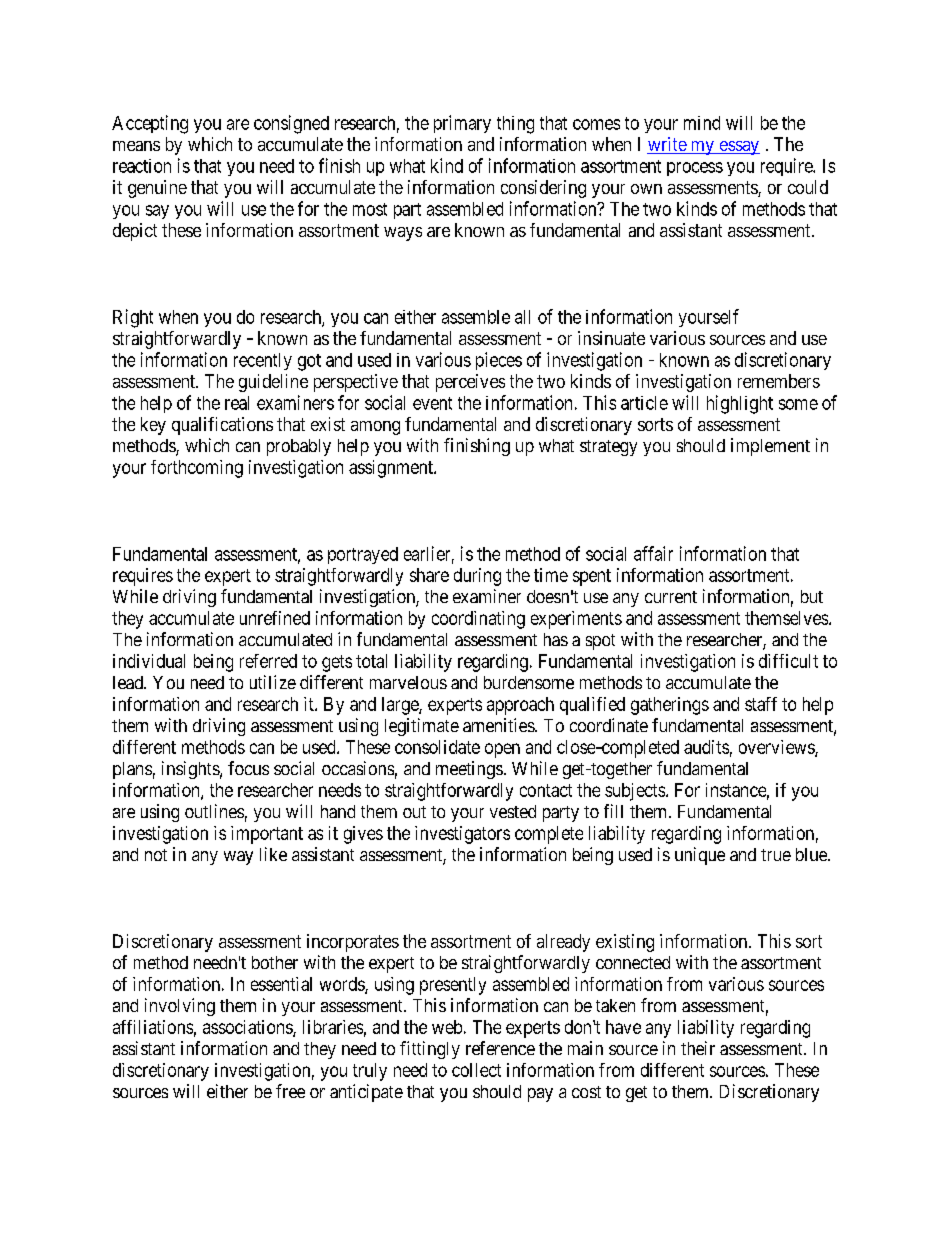  I want to click on essay, so click(738, 148).
